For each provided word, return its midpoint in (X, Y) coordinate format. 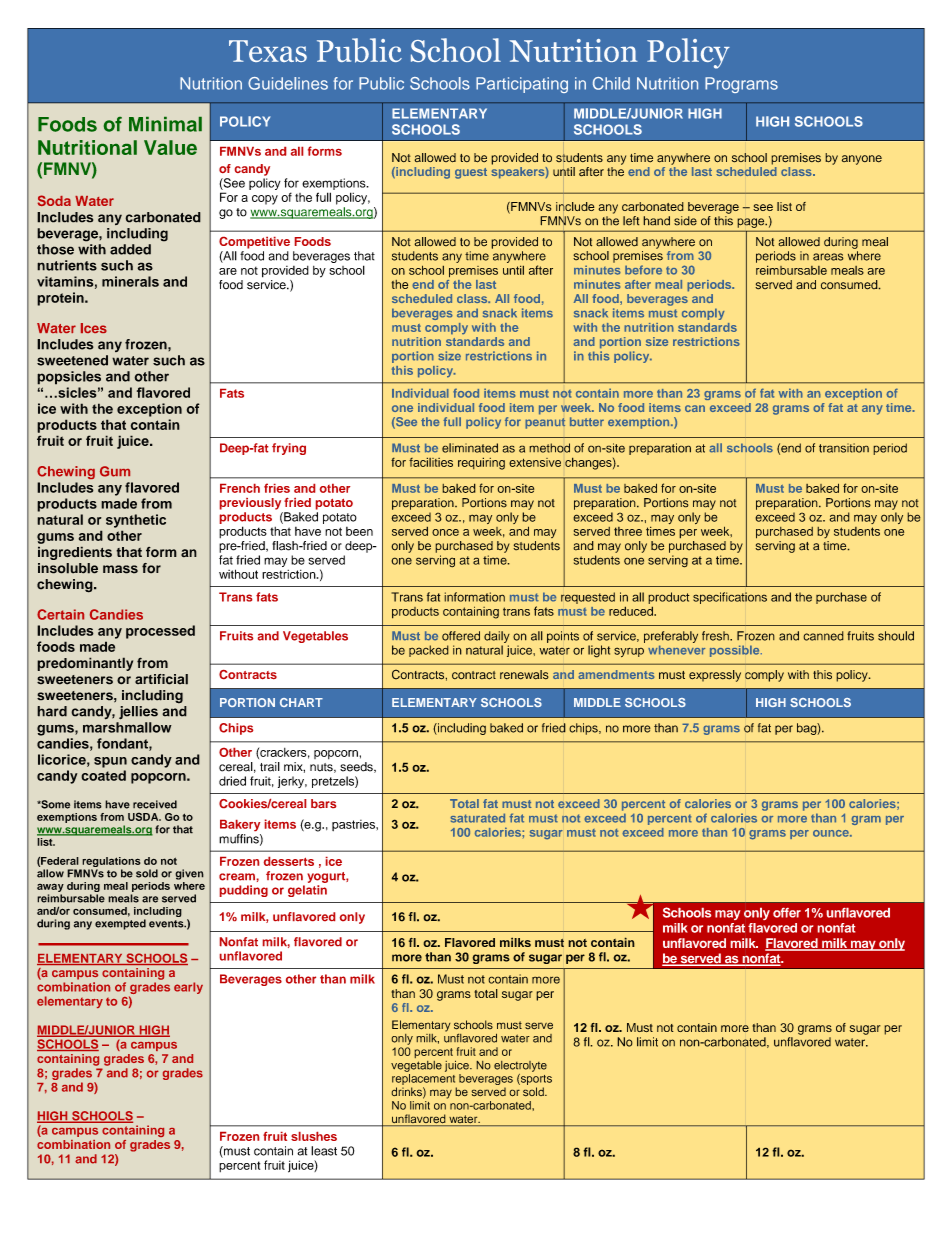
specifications (730, 598)
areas (828, 257)
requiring (481, 463)
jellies (138, 713)
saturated (478, 818)
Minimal (165, 124)
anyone (862, 160)
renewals (524, 675)
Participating (522, 85)
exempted (120, 924)
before (643, 270)
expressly (715, 676)
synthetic (136, 521)
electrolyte (520, 1066)
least (324, 1151)
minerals (130, 281)
